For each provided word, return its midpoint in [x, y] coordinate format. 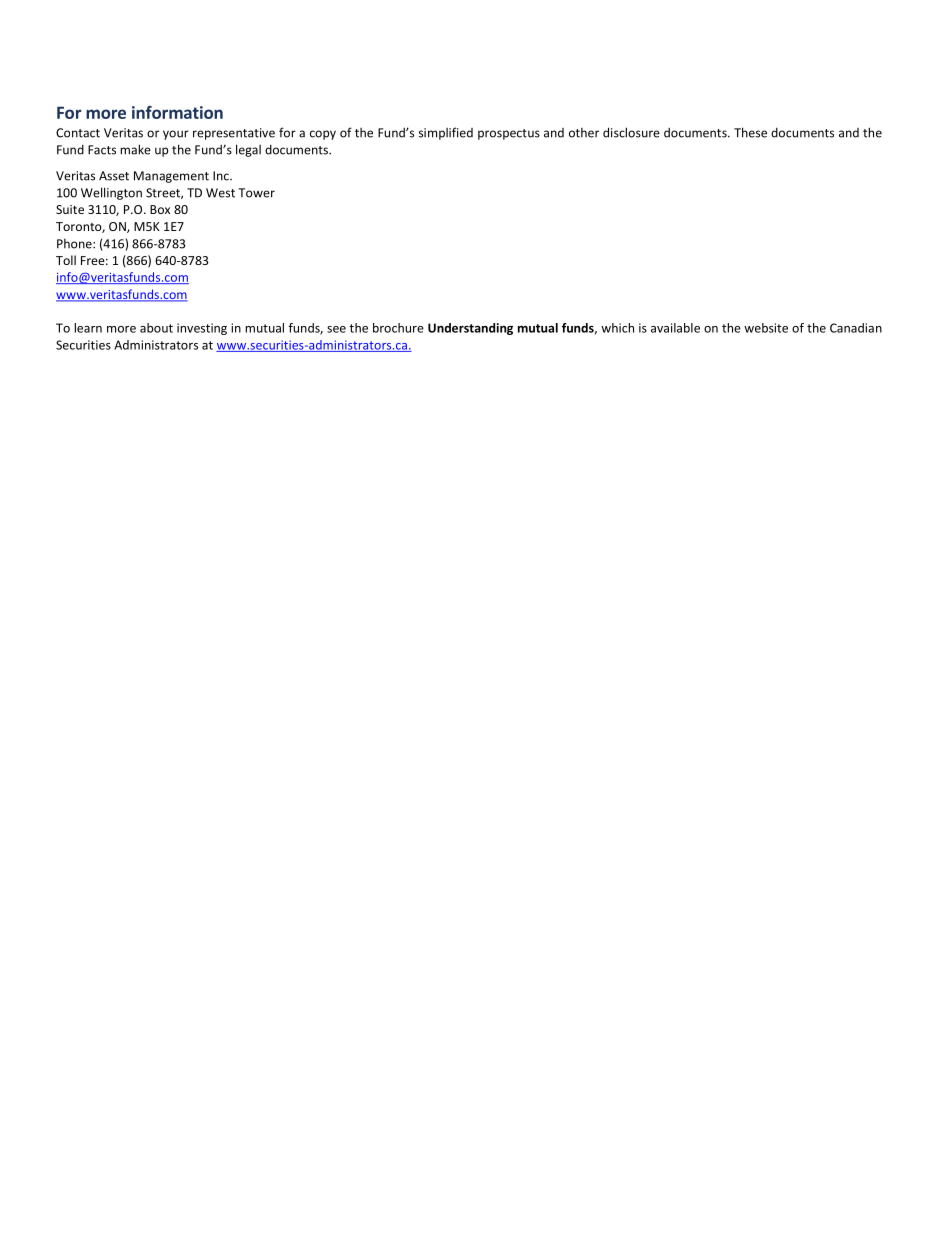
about [156, 328]
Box [160, 209]
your [176, 135]
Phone [75, 244]
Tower [256, 193]
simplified [446, 133]
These [750, 132]
